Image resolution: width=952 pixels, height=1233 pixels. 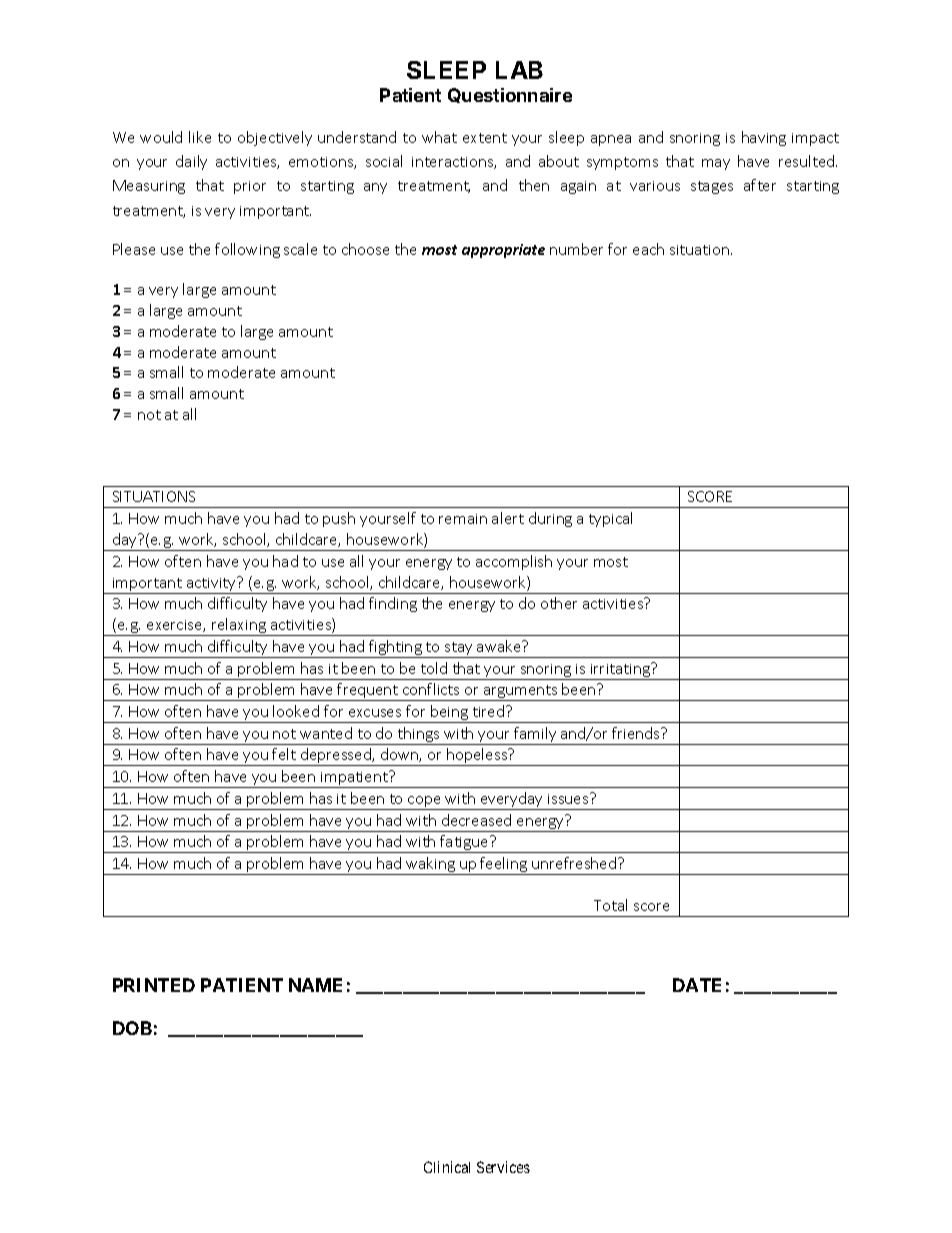 I want to click on having, so click(x=764, y=138).
